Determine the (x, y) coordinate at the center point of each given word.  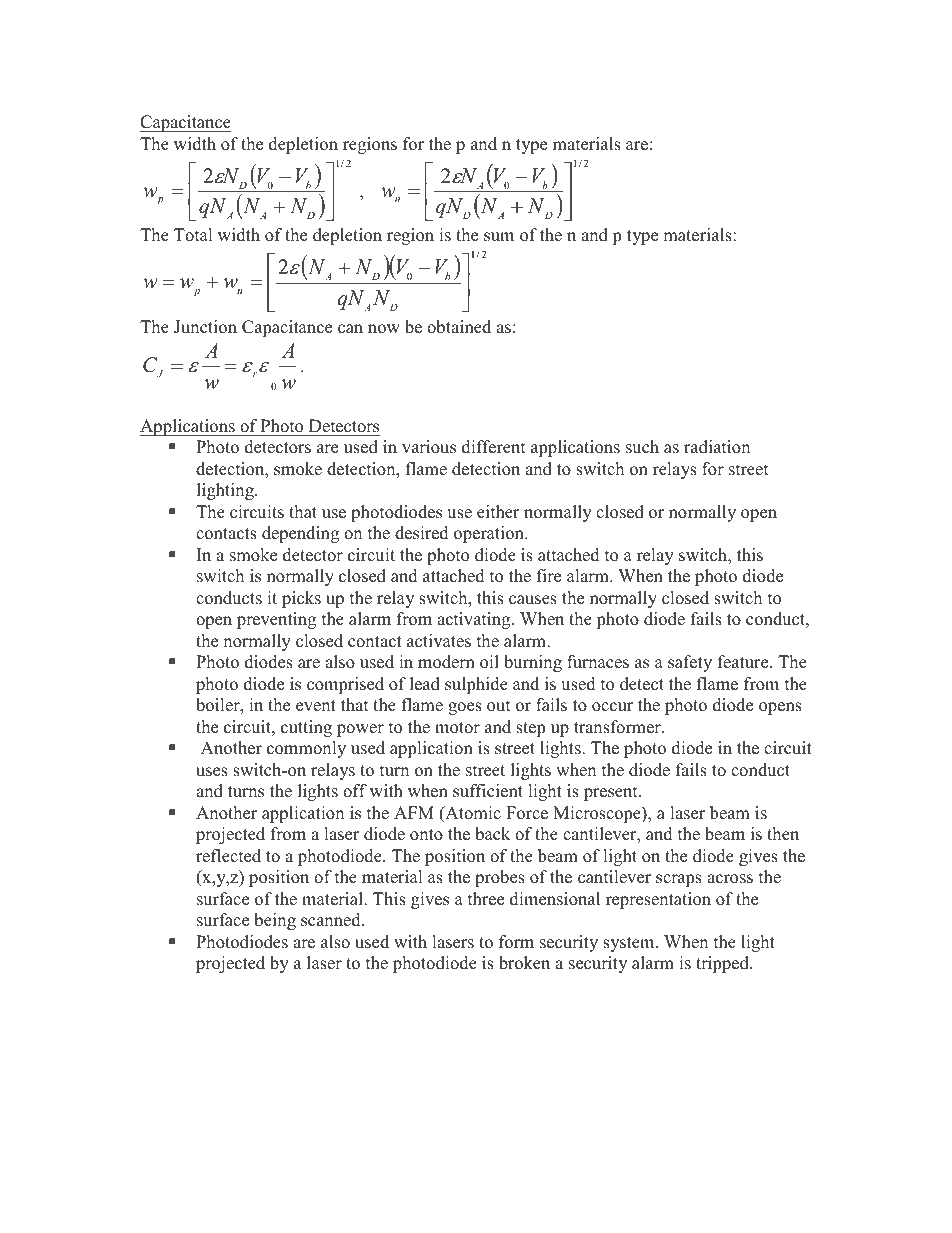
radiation (717, 447)
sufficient (488, 791)
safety (690, 663)
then (783, 834)
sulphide (476, 685)
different (493, 447)
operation (490, 534)
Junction (205, 327)
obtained (459, 327)
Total (193, 235)
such (642, 447)
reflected (228, 856)
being (275, 921)
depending (300, 534)
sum (499, 237)
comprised (345, 685)
